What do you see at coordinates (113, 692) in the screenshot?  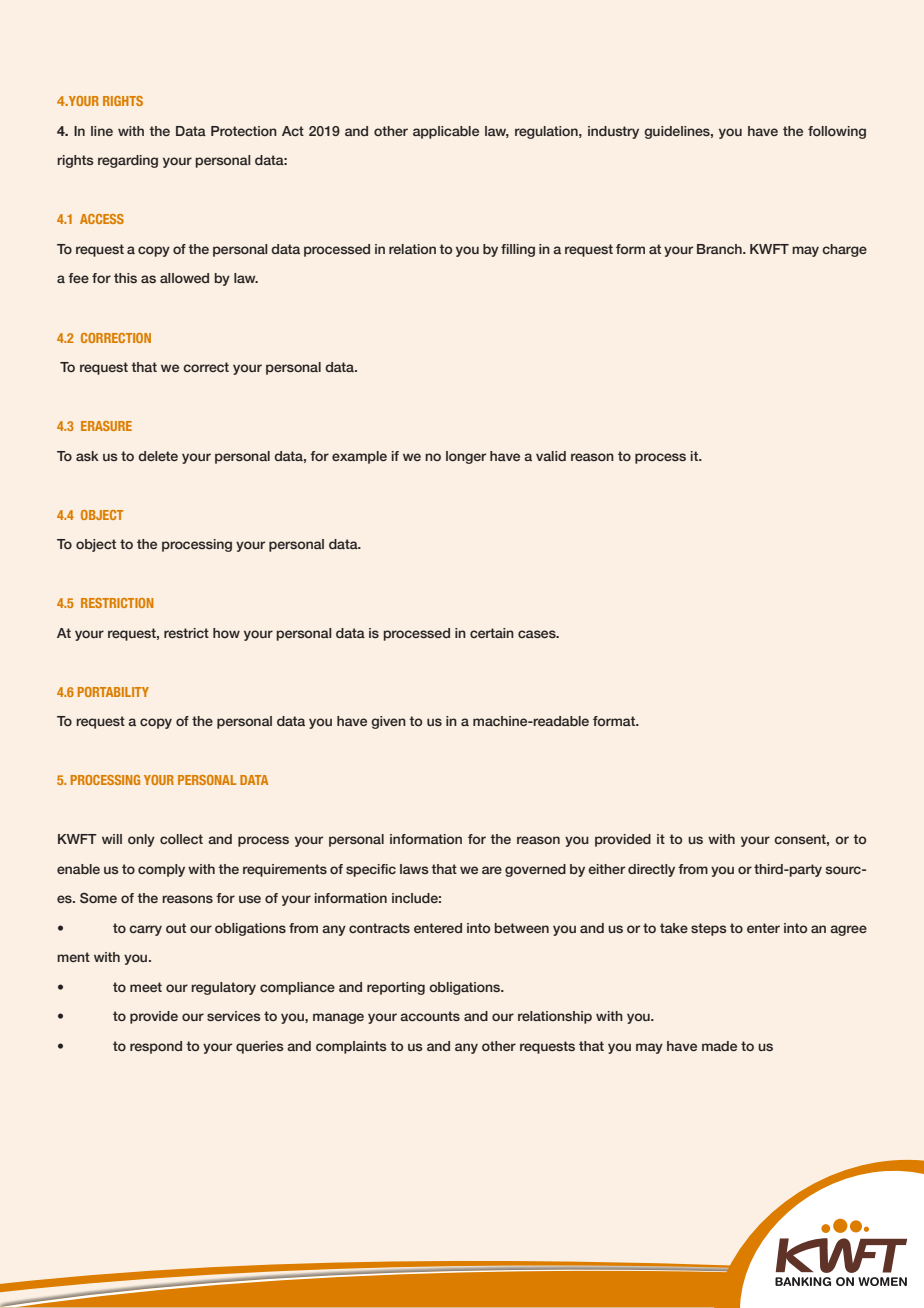 I see `PORTABILITY` at bounding box center [113, 692].
